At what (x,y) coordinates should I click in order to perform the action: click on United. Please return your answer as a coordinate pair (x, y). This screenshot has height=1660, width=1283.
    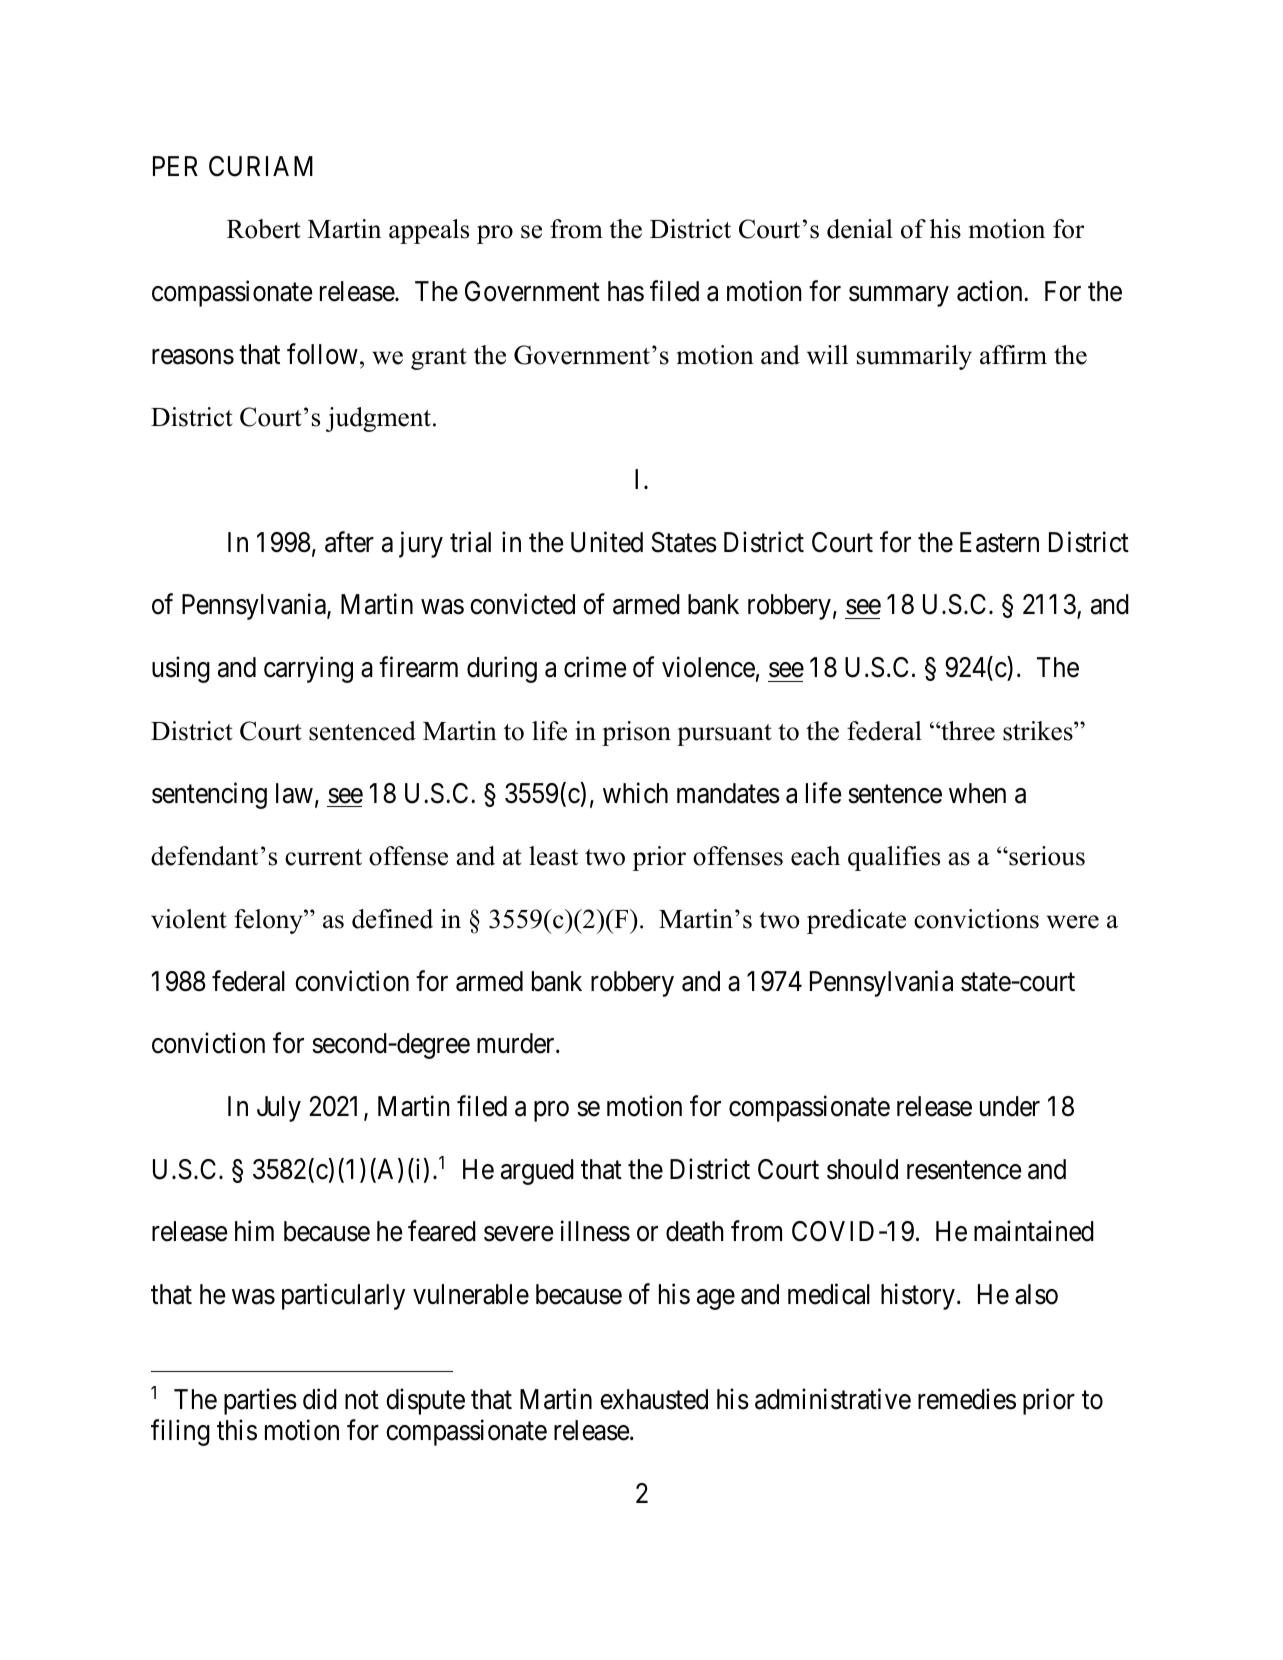
    Looking at the image, I should click on (607, 542).
